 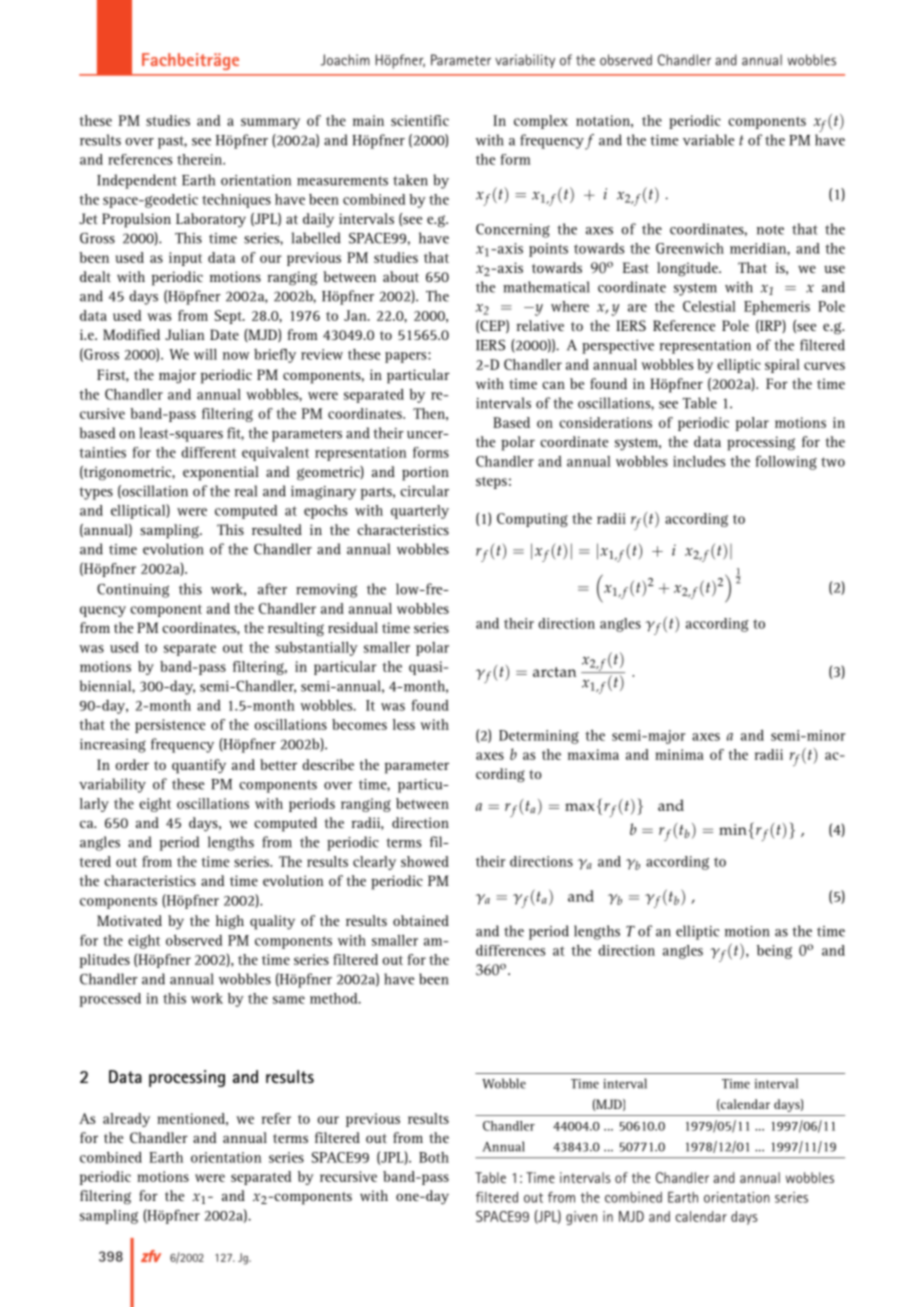 What do you see at coordinates (421, 920) in the document?
I see `obtained` at bounding box center [421, 920].
